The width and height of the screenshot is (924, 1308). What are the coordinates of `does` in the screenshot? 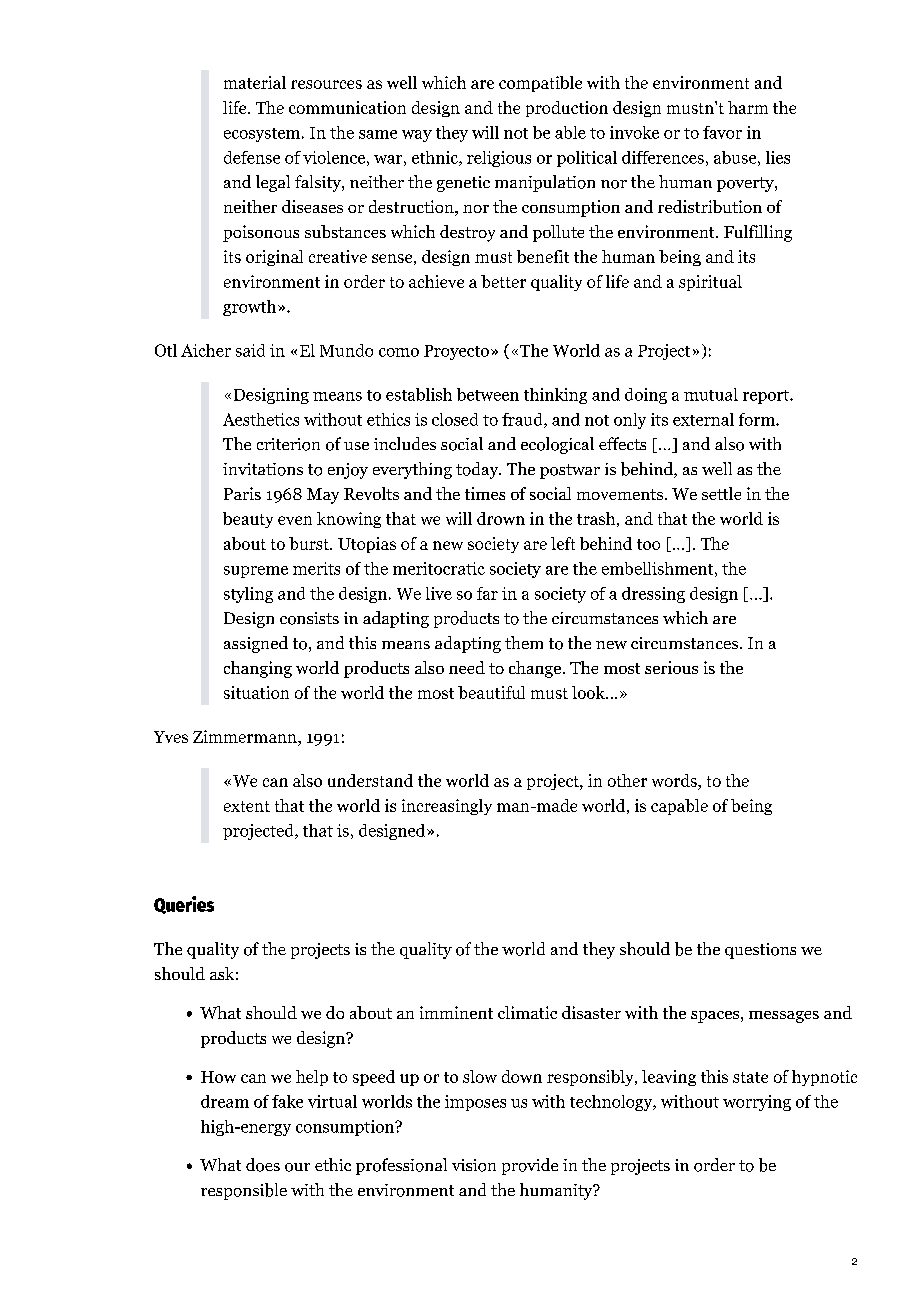 It's located at (263, 1165).
